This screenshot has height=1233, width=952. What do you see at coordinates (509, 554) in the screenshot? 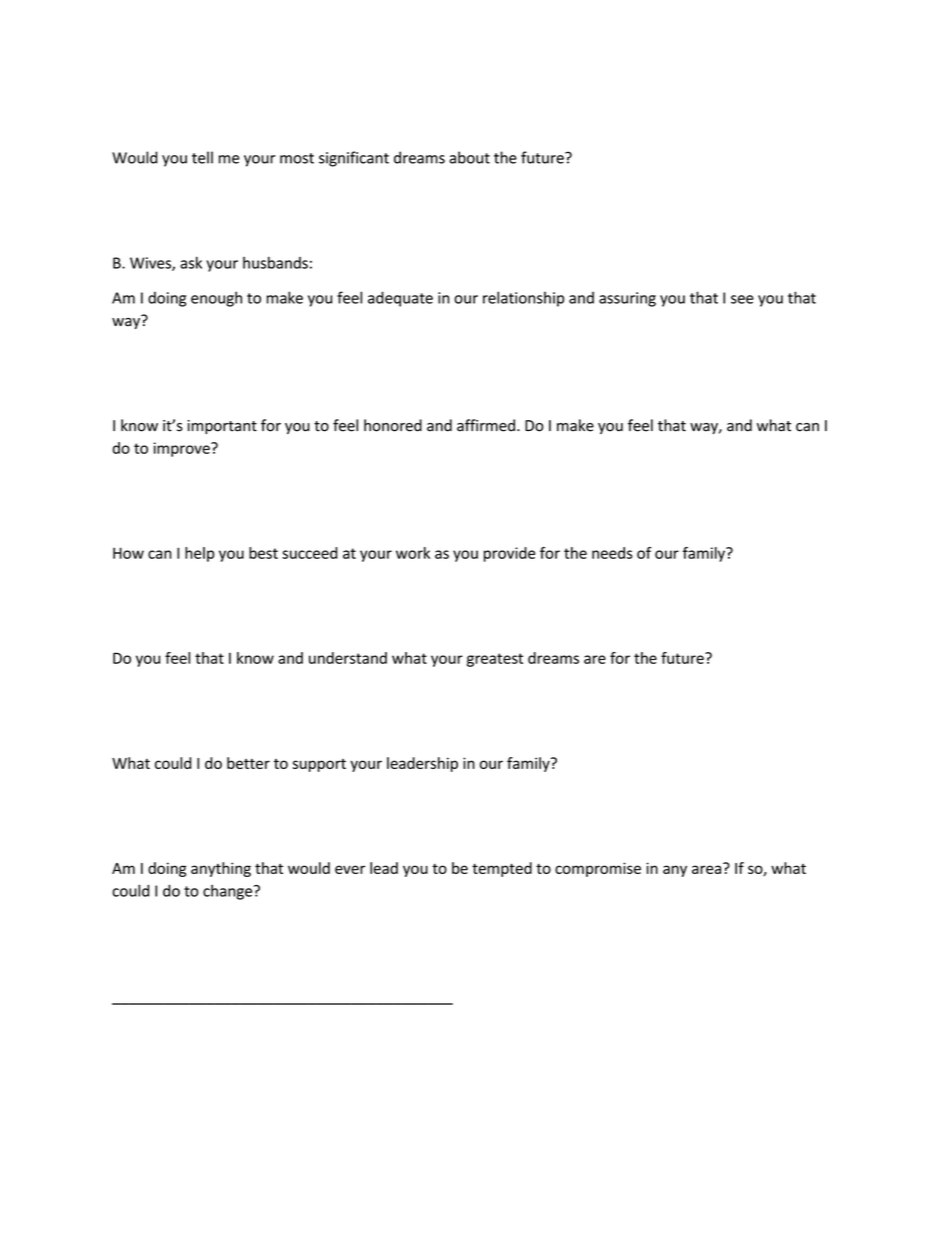
I see `provide` at bounding box center [509, 554].
